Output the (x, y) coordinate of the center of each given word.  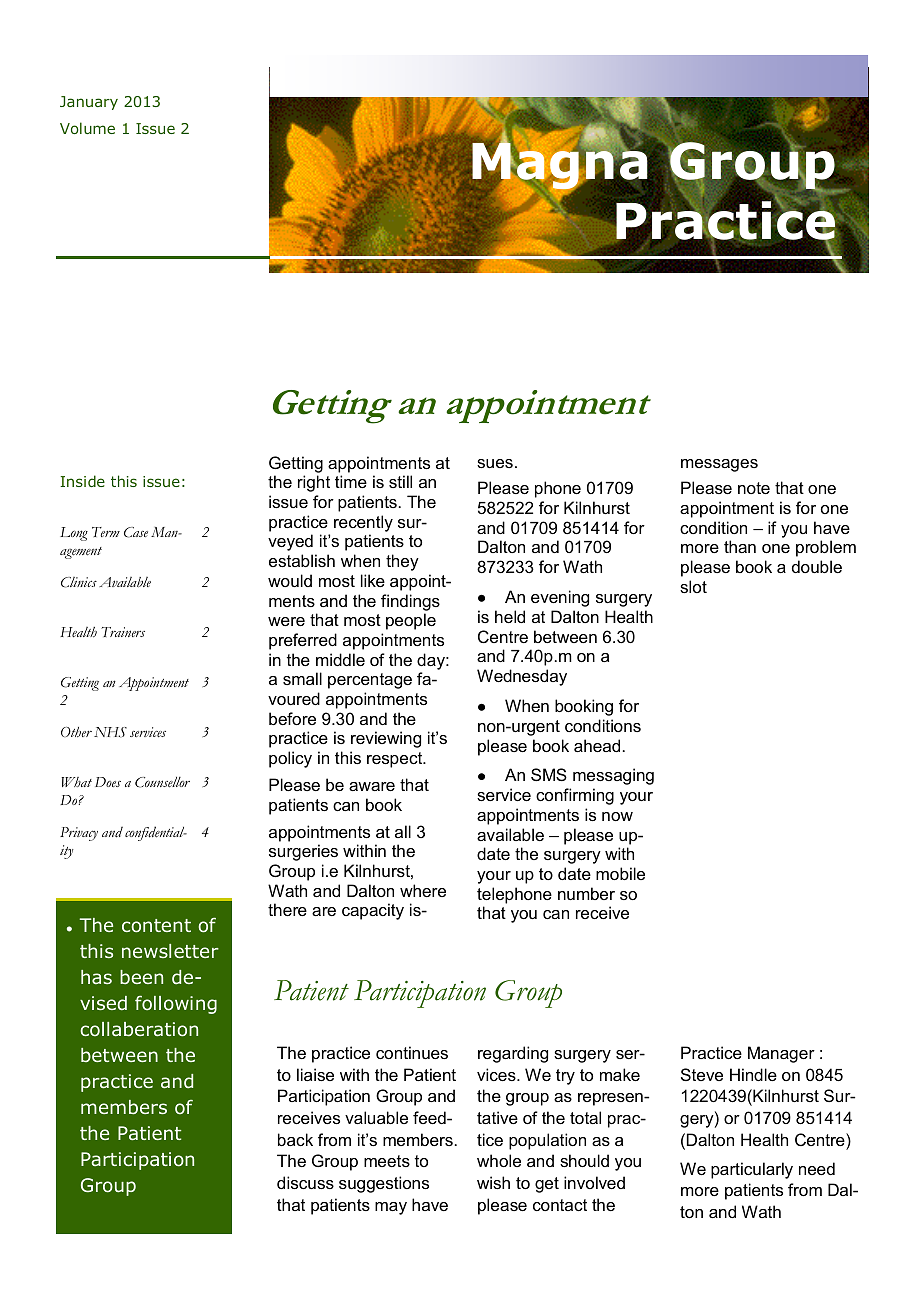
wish (493, 1182)
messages (719, 465)
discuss (305, 1182)
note (754, 488)
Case (136, 532)
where (423, 890)
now (617, 816)
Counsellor (162, 782)
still (400, 481)
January (89, 103)
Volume (87, 128)
